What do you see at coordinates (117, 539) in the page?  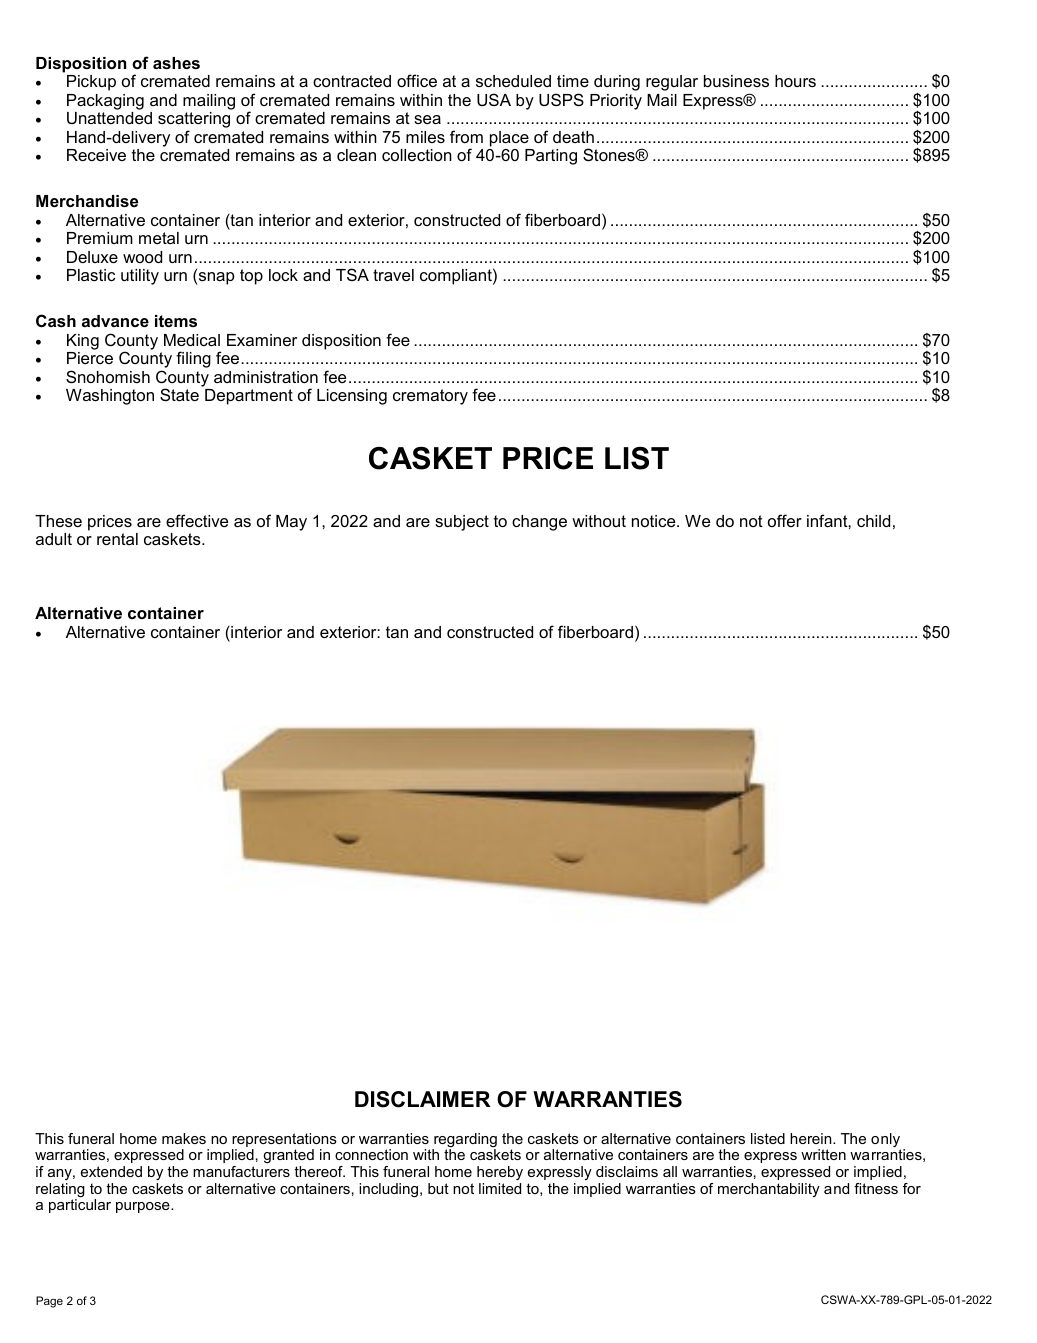 I see `rental` at bounding box center [117, 539].
